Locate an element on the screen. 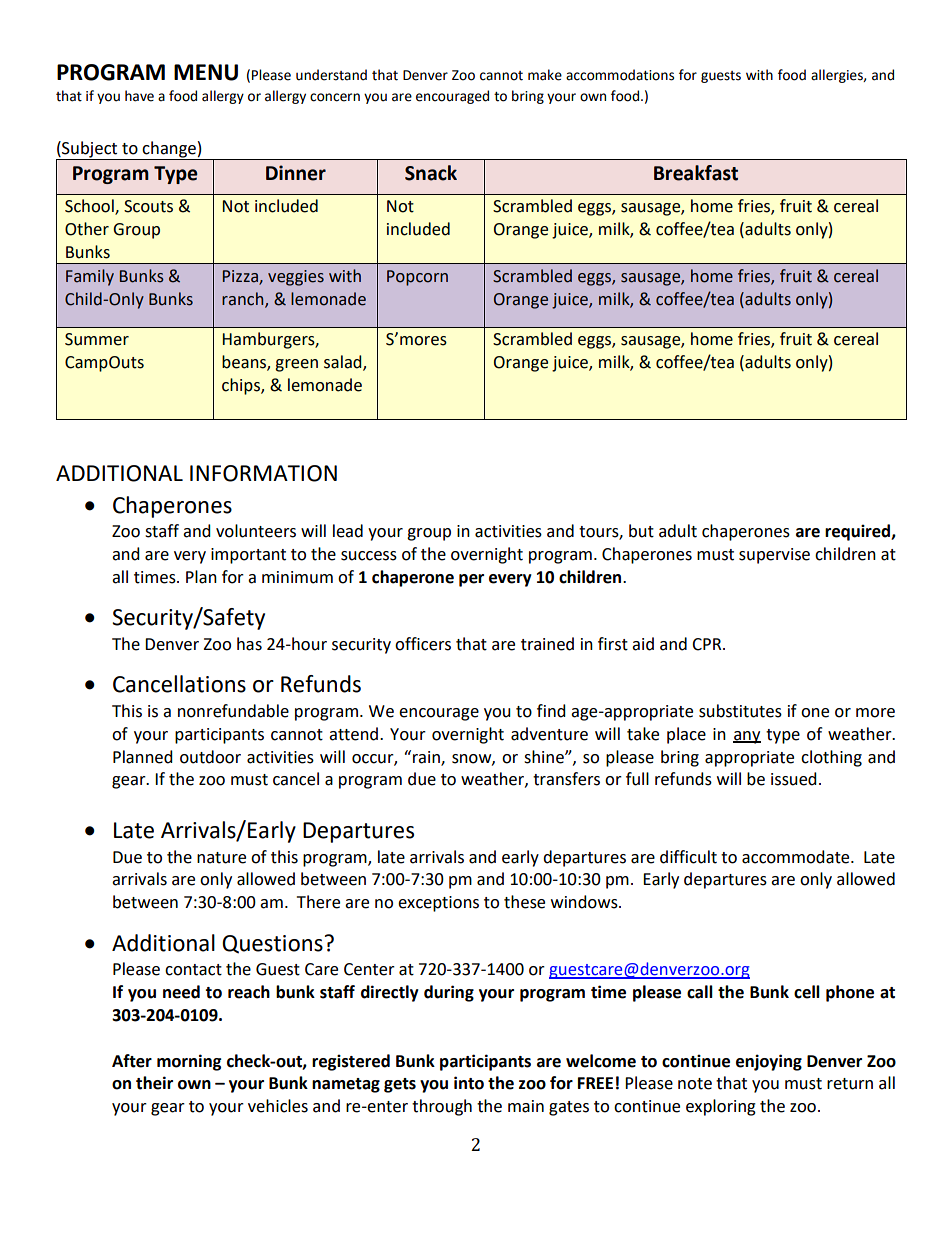 This screenshot has width=952, height=1233. but is located at coordinates (641, 531).
